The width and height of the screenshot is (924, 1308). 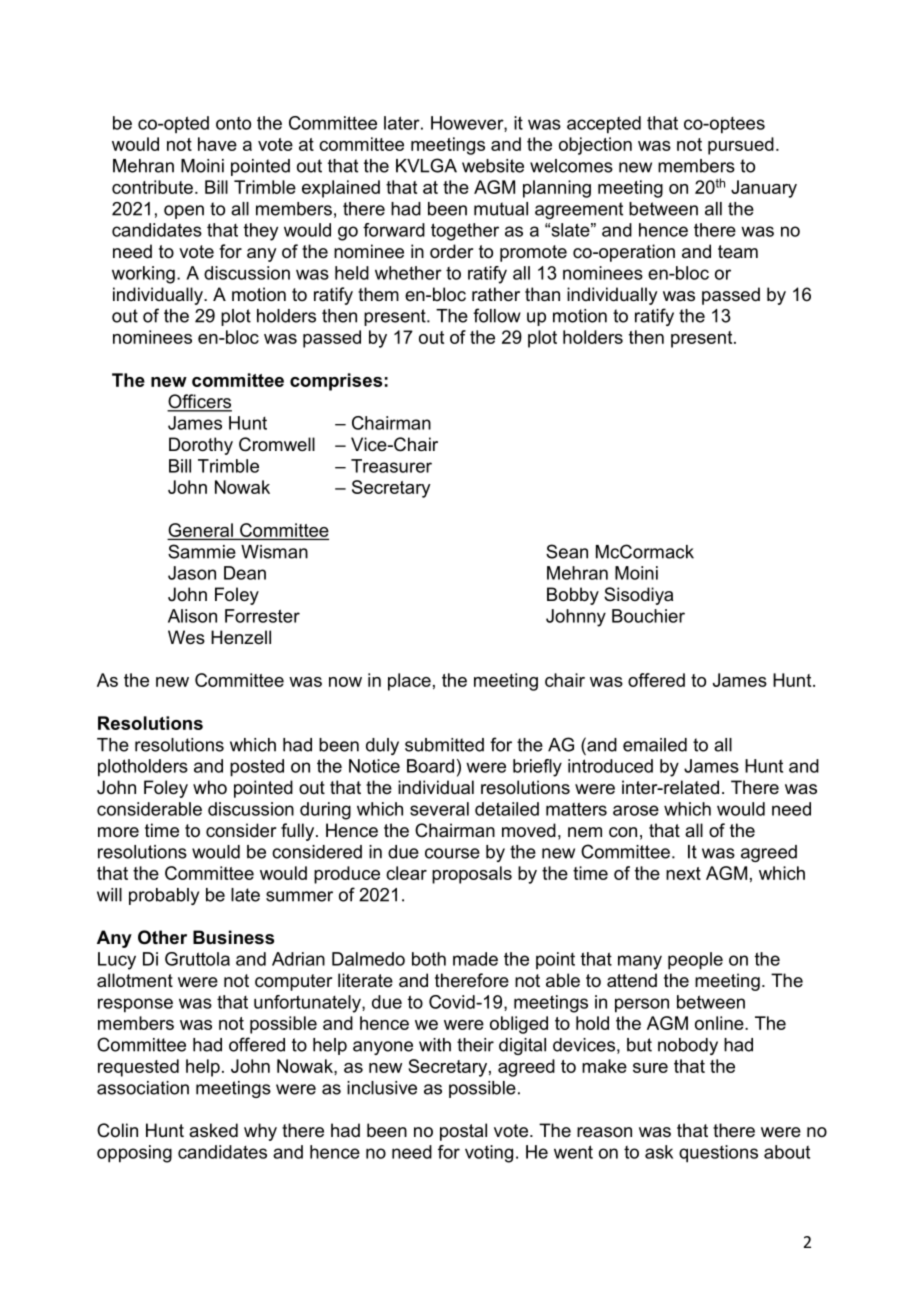 What do you see at coordinates (493, 166) in the screenshot?
I see `website` at bounding box center [493, 166].
